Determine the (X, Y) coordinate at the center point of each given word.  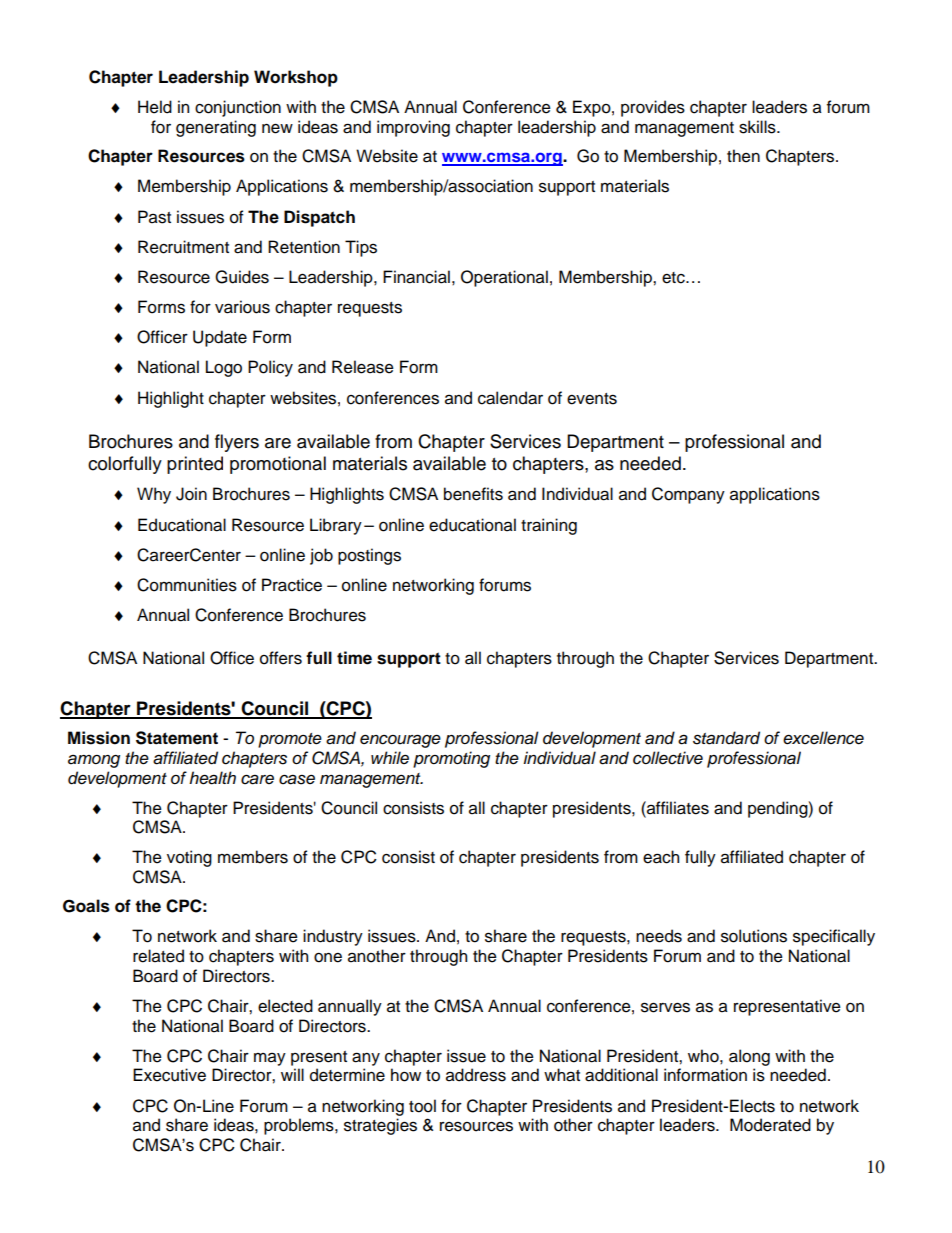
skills (758, 127)
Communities (187, 585)
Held (155, 107)
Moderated (770, 1125)
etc (674, 278)
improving (413, 128)
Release (363, 367)
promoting (451, 759)
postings (369, 556)
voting (189, 858)
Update (220, 338)
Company (688, 495)
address (476, 1075)
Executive (169, 1075)
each (661, 857)
